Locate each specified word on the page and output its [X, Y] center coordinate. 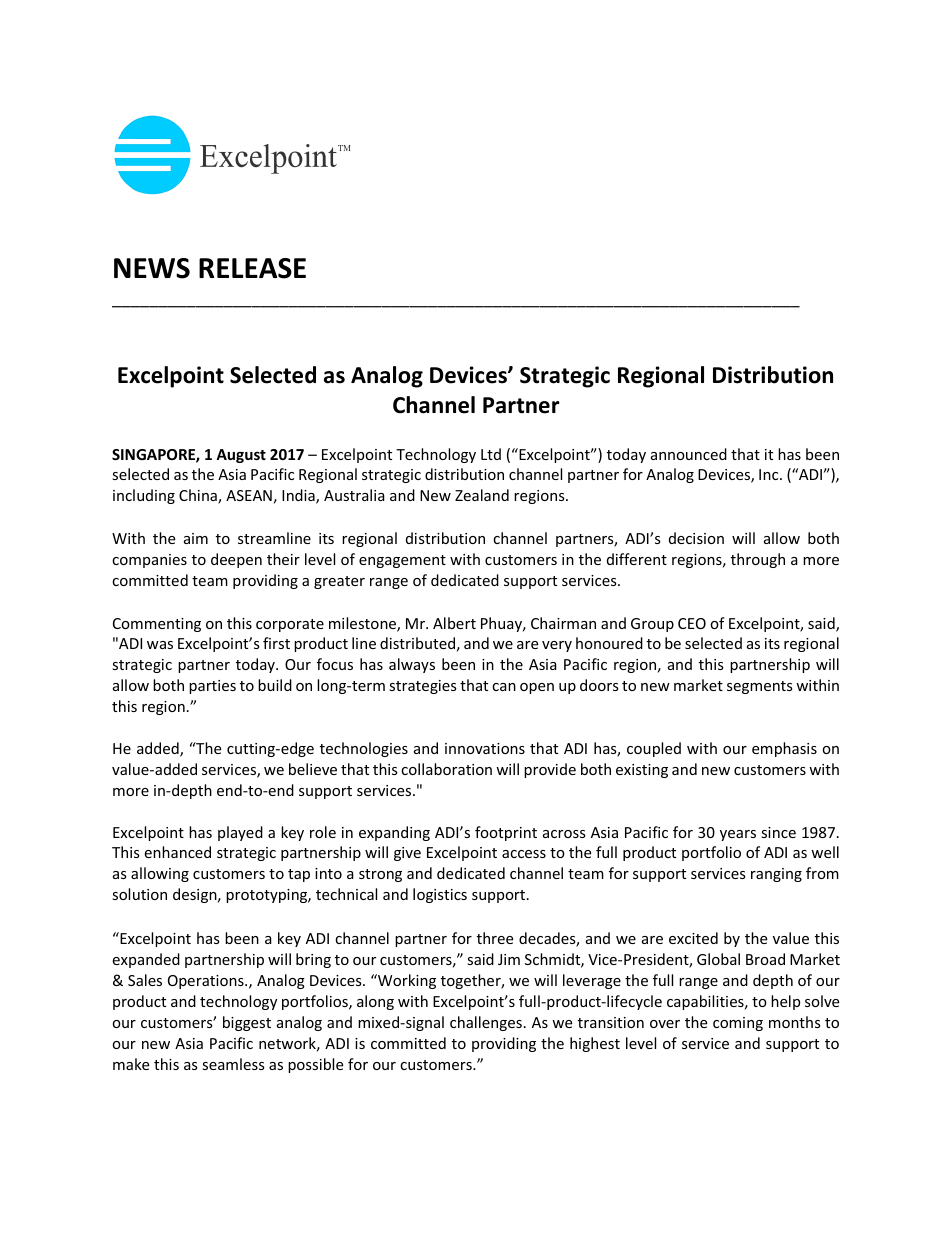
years [738, 835]
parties [212, 687]
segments [760, 687]
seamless [233, 1064]
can [504, 687]
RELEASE [252, 268]
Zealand [482, 495]
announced [689, 454]
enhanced [177, 852]
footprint [506, 833]
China [199, 496]
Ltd [491, 454]
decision [696, 538]
